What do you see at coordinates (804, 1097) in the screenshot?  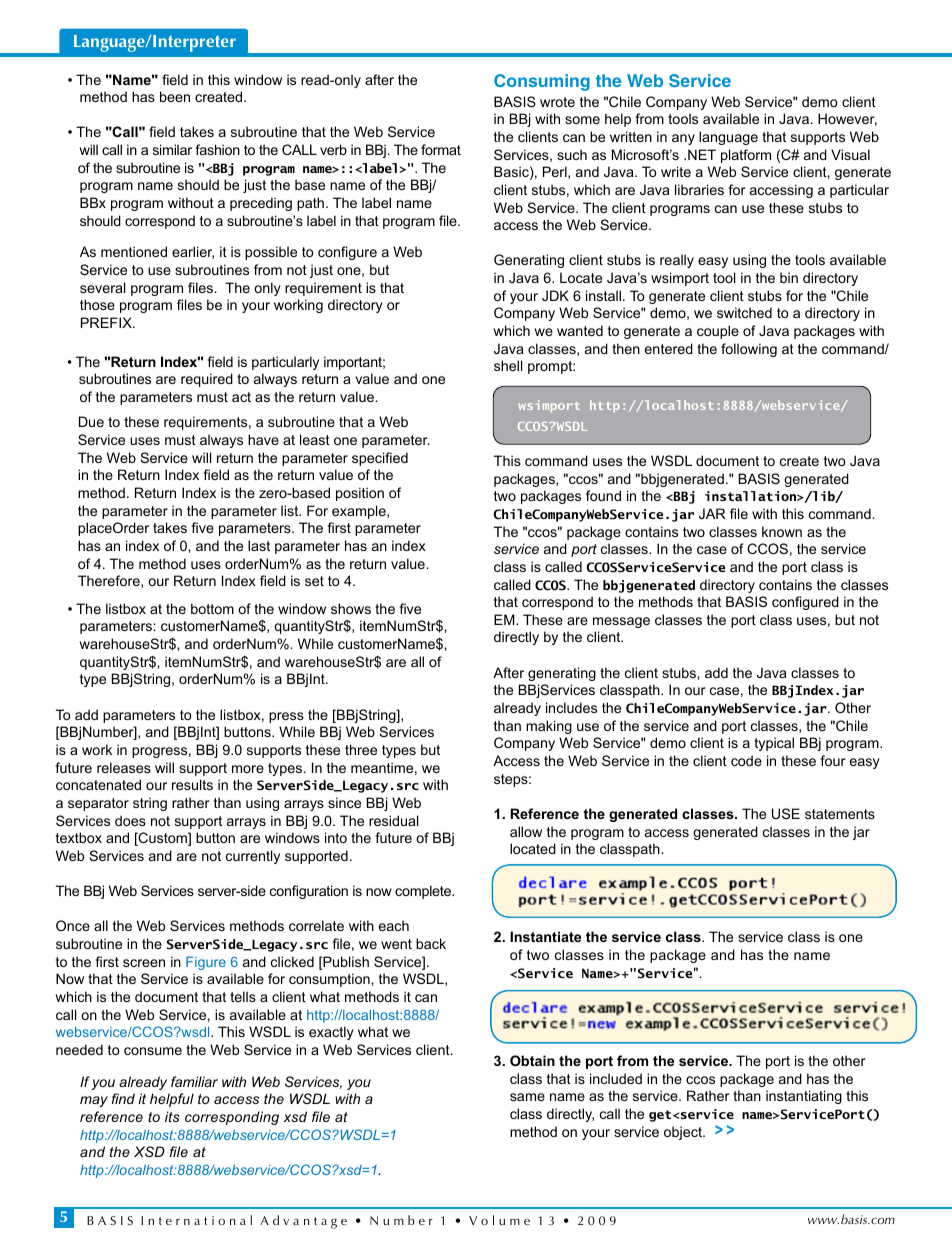 I see `instantiating` at bounding box center [804, 1097].
